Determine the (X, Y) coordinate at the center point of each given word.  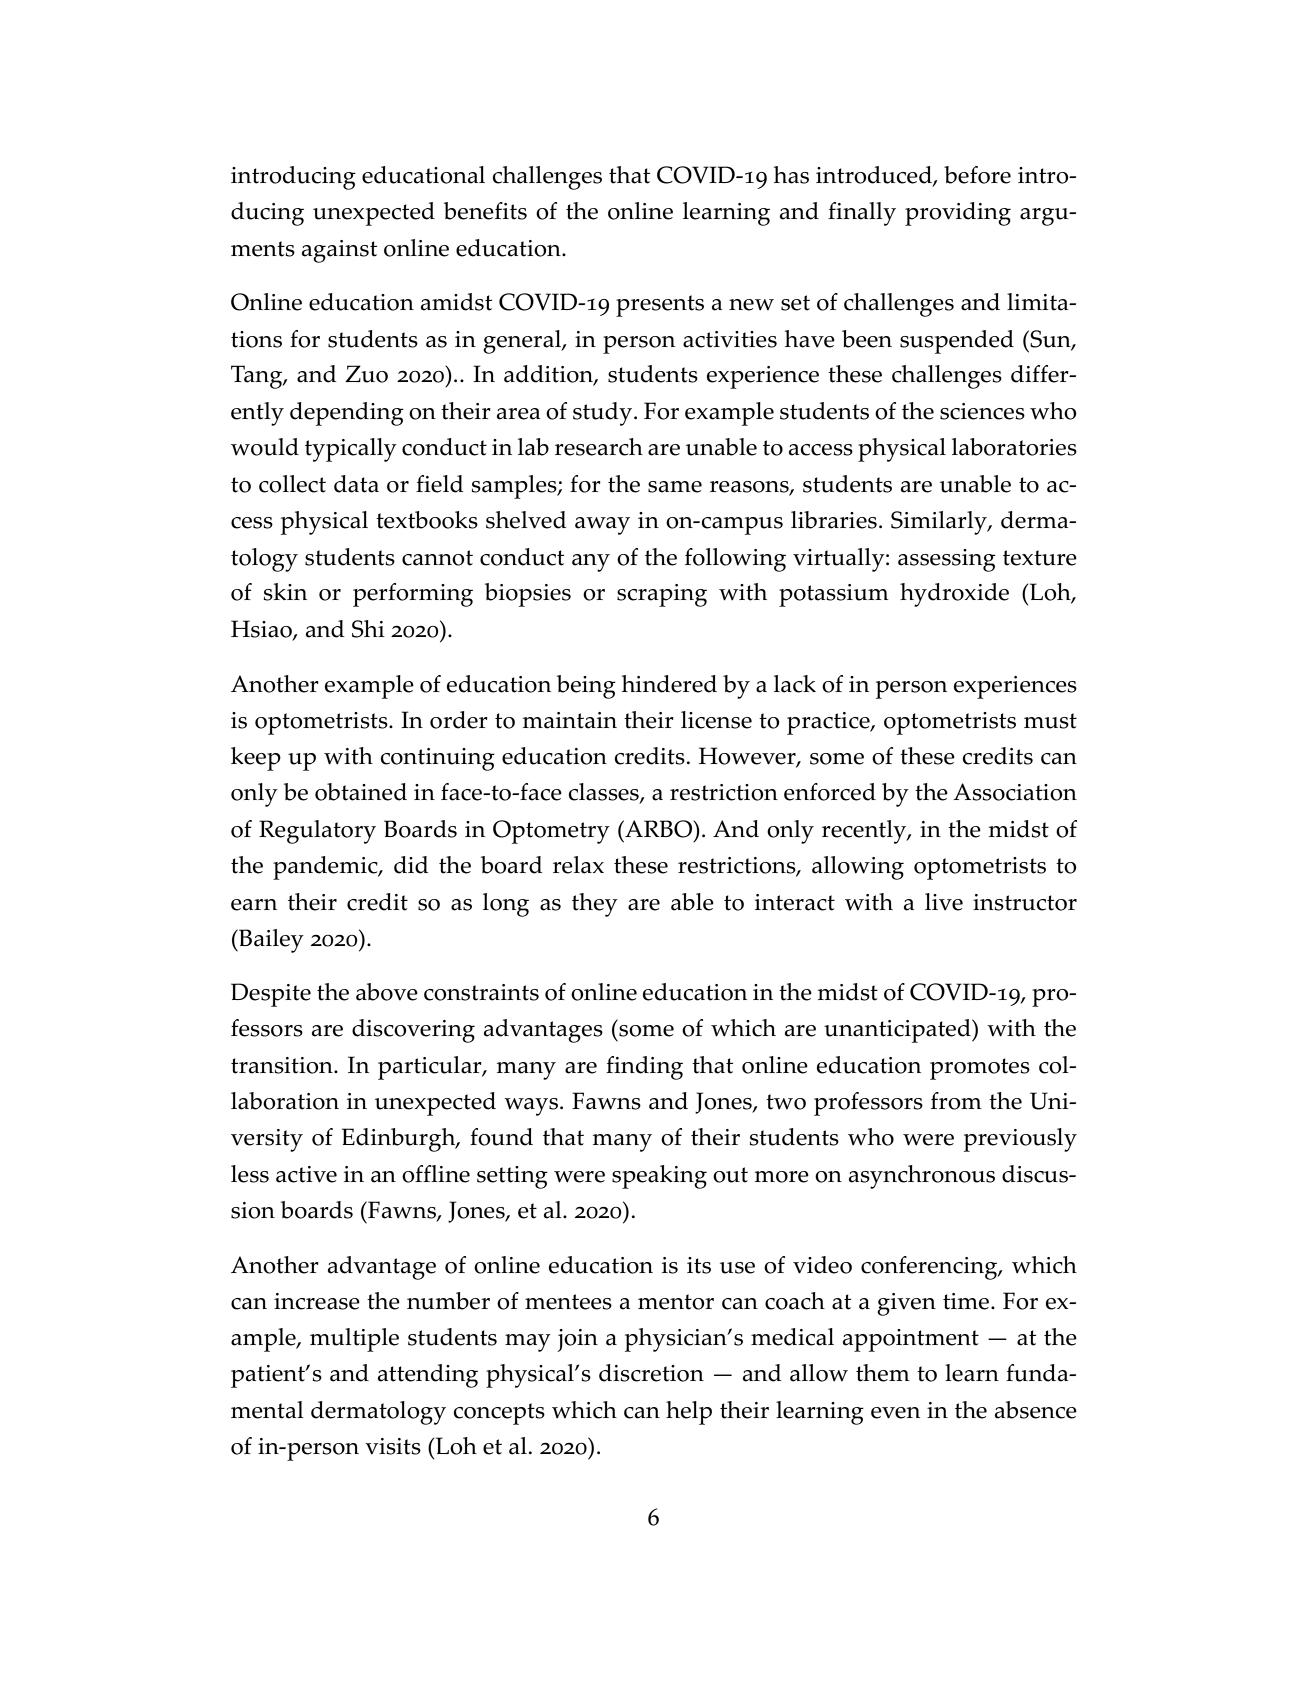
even (895, 1413)
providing (958, 214)
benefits (485, 211)
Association (1015, 792)
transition (283, 1065)
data (356, 484)
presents (660, 306)
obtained (361, 792)
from (956, 1101)
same (675, 487)
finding (644, 1068)
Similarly (940, 523)
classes (605, 793)
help (689, 1413)
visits (393, 1446)
